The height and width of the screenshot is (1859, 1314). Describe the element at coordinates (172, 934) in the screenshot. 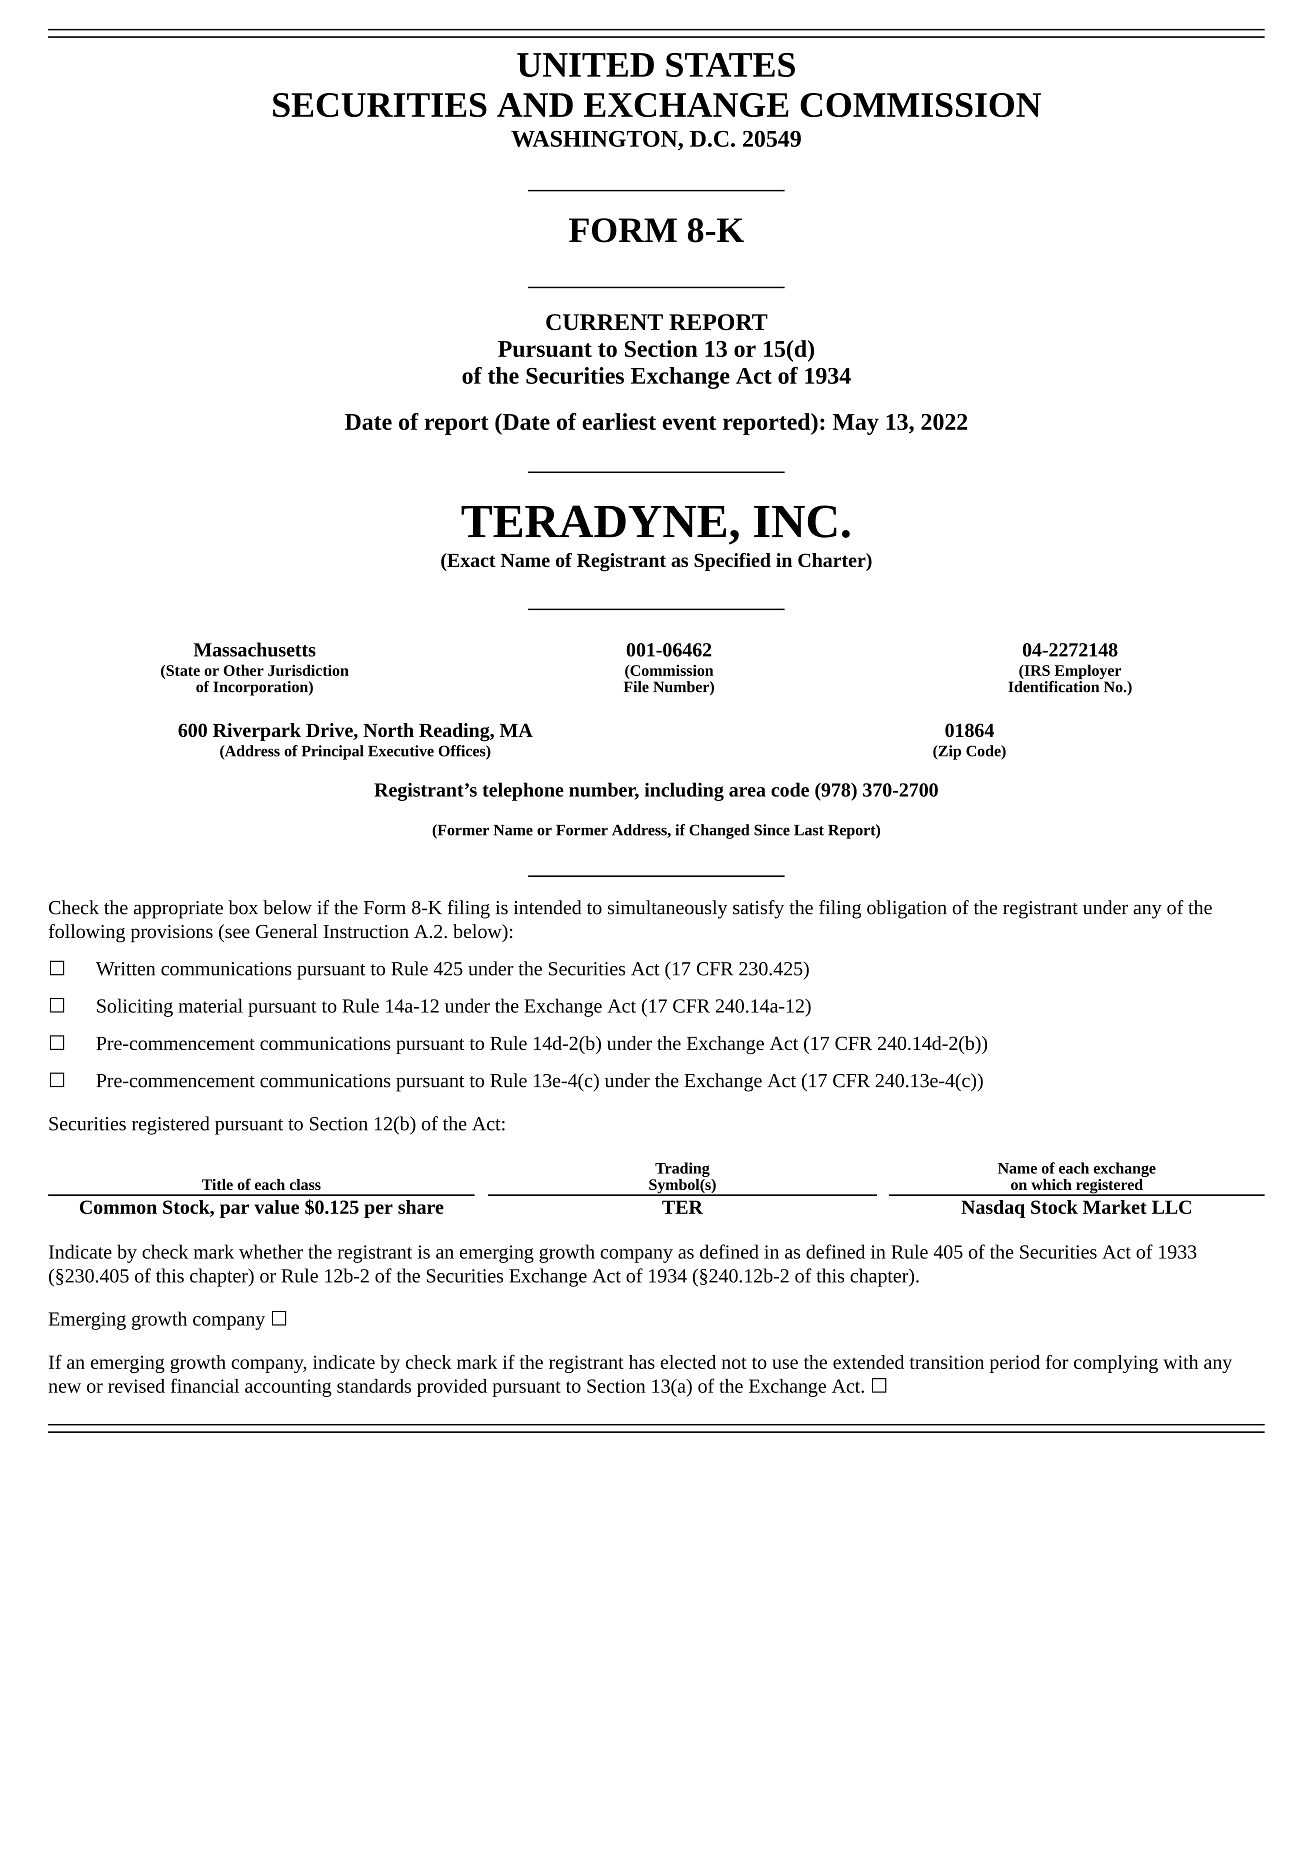

I see `provisions` at that location.
